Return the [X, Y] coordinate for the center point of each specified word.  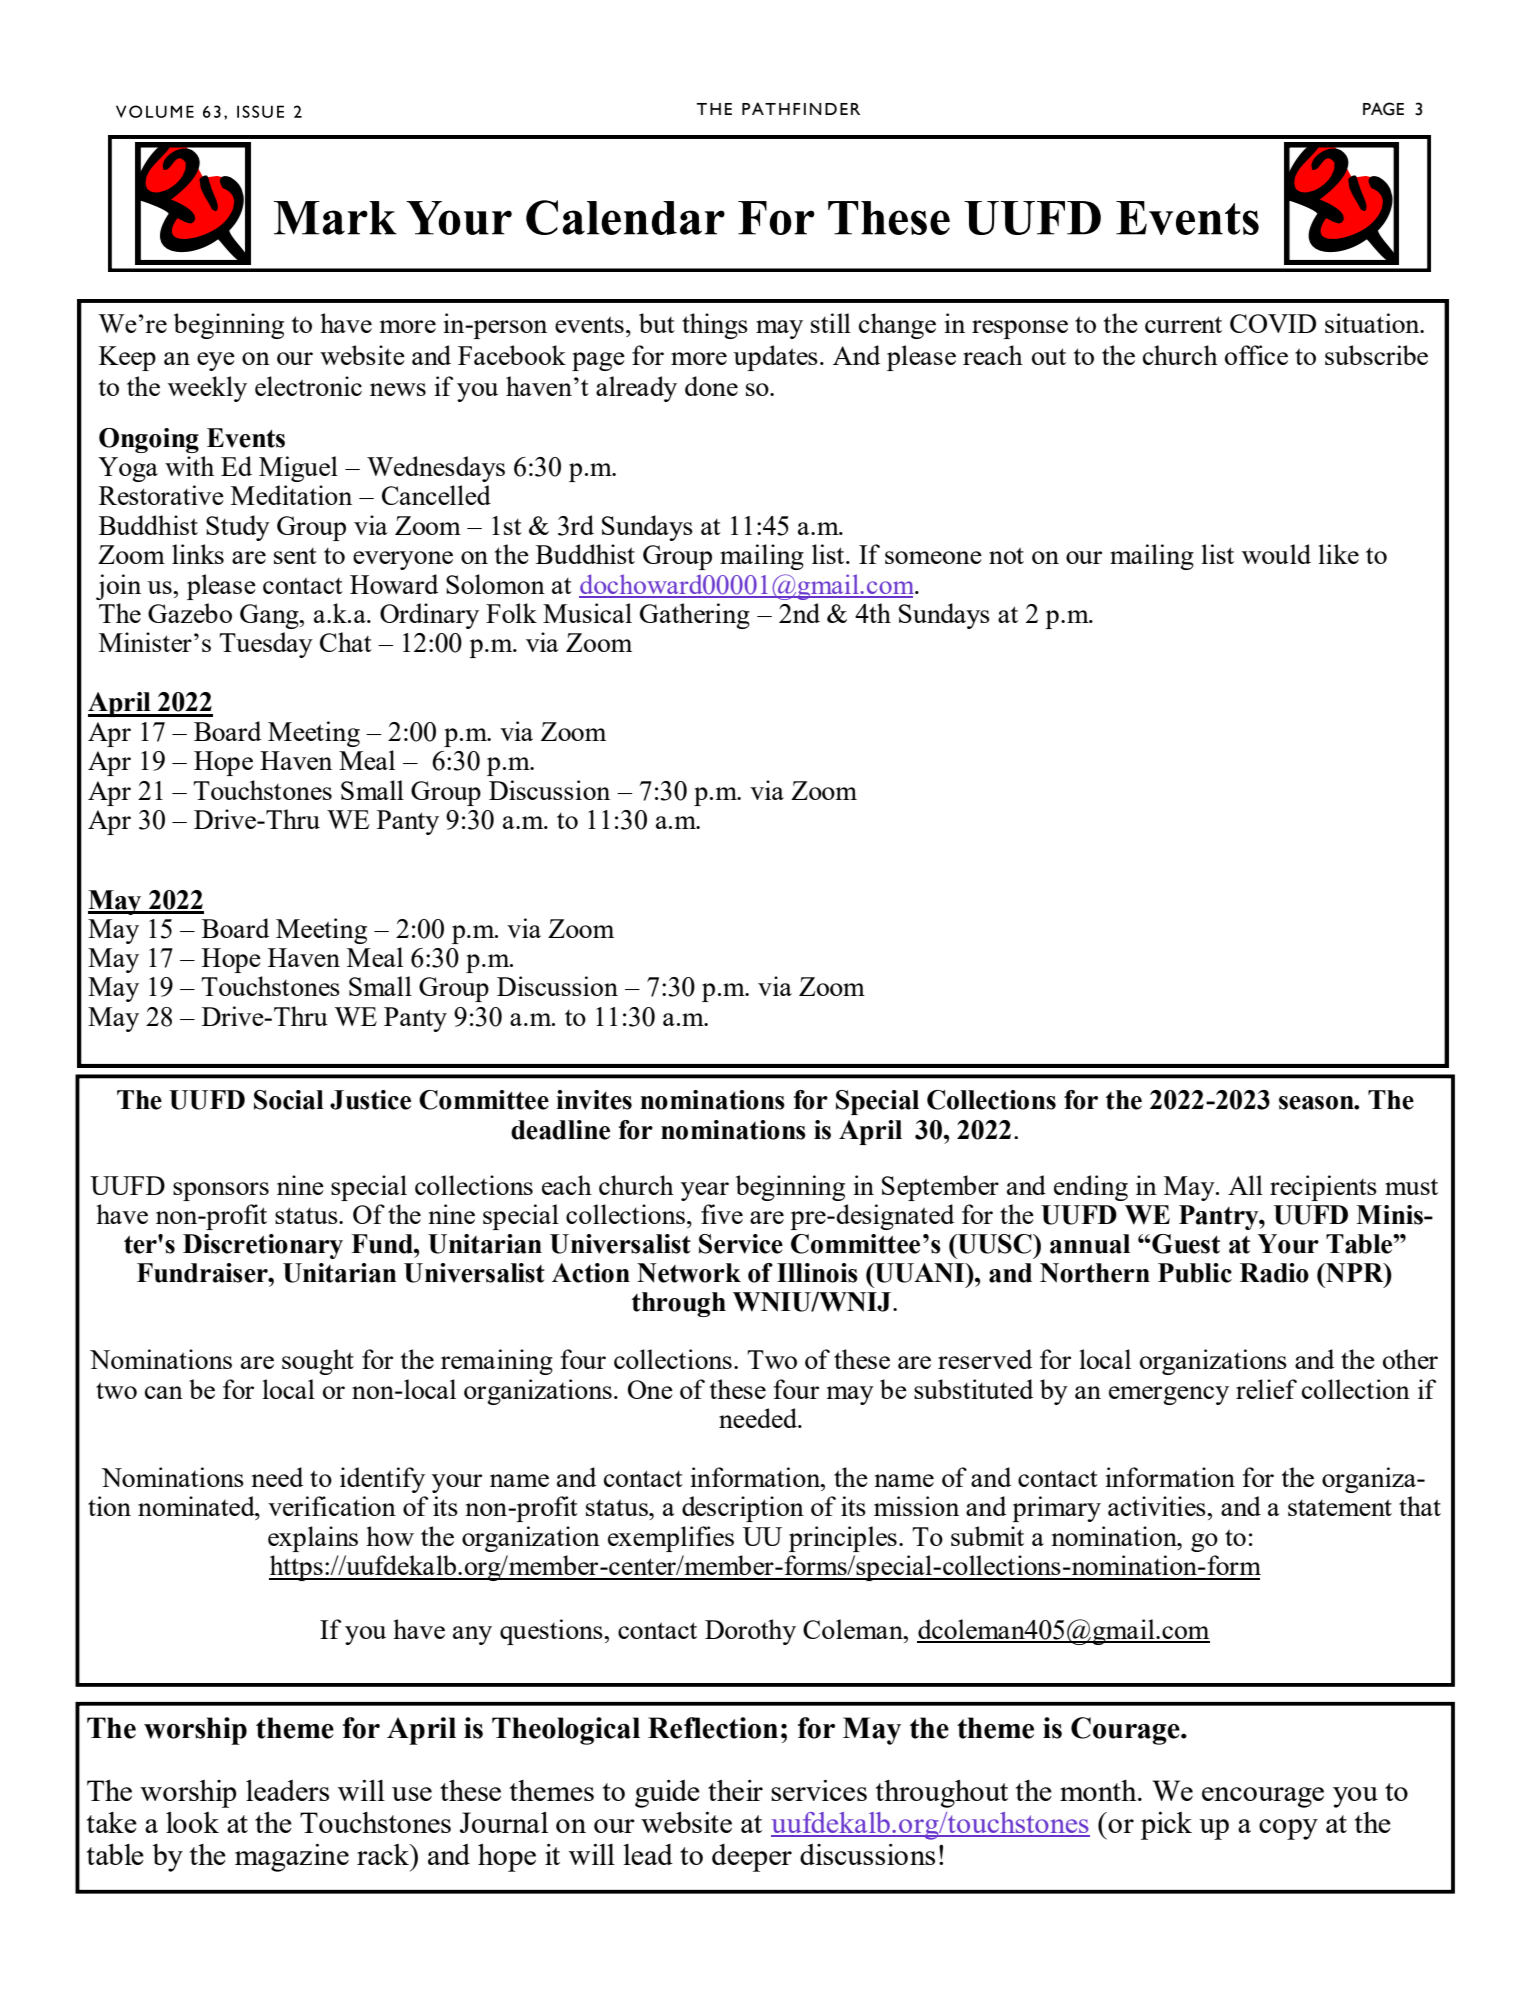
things [715, 326]
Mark [335, 218]
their [735, 1790]
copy [1288, 1829]
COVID [1273, 323]
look [192, 1822]
